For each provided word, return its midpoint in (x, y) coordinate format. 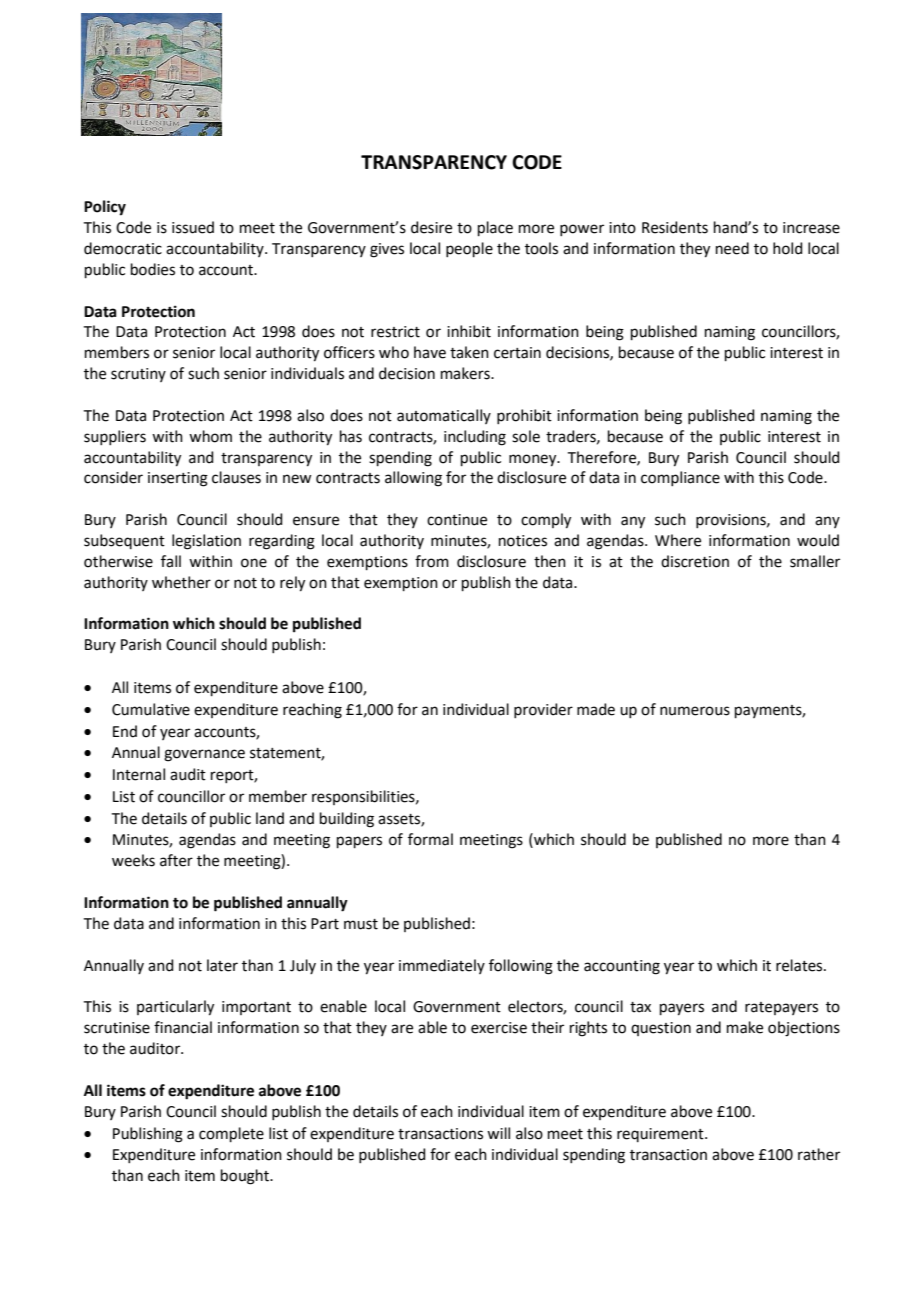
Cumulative (151, 709)
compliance (680, 478)
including (475, 438)
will (498, 1133)
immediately (442, 966)
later (222, 965)
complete (231, 1134)
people (469, 249)
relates (800, 965)
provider (543, 710)
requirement (661, 1135)
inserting (178, 479)
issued (193, 227)
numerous (695, 711)
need (732, 248)
